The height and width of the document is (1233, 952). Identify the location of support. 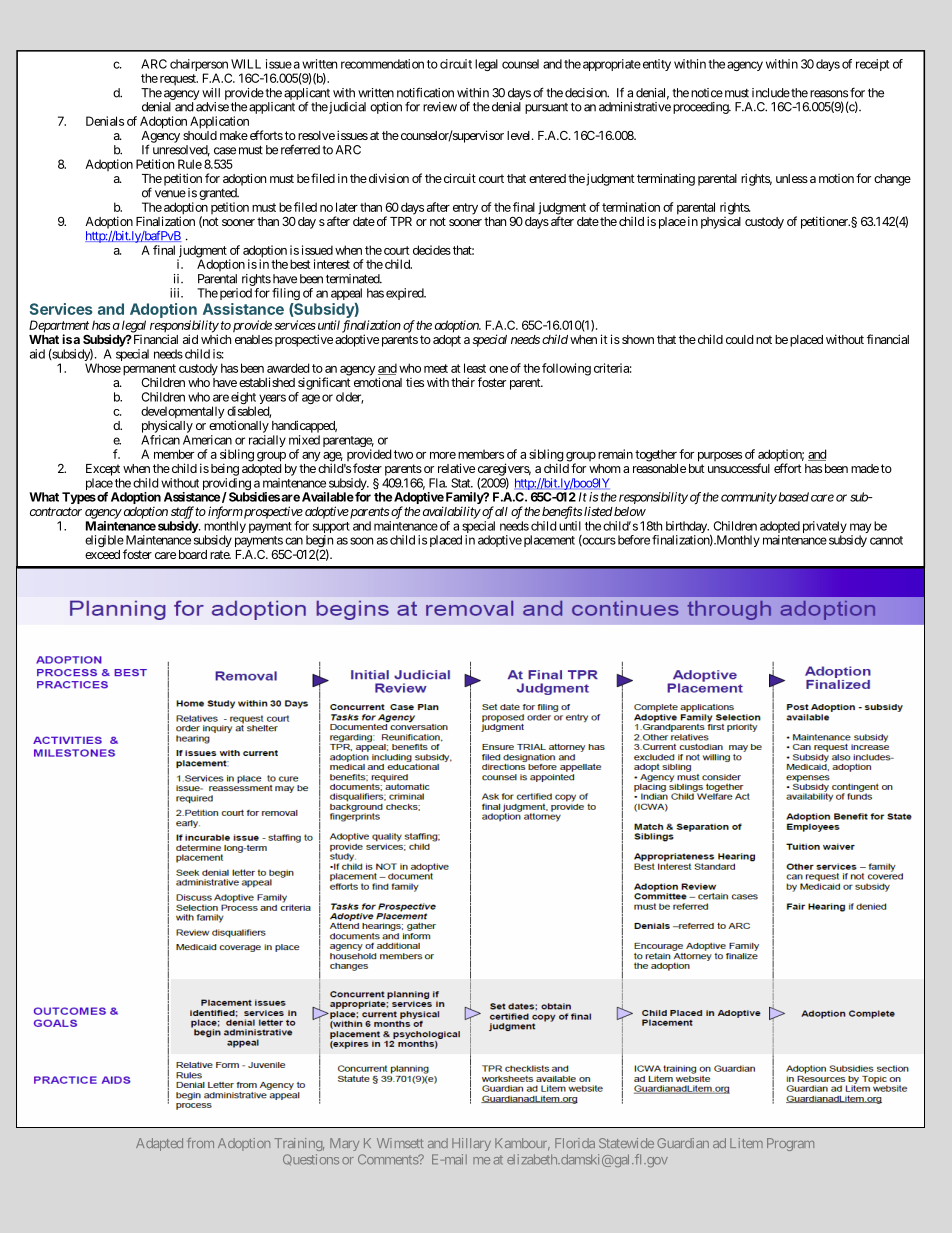
(331, 529).
